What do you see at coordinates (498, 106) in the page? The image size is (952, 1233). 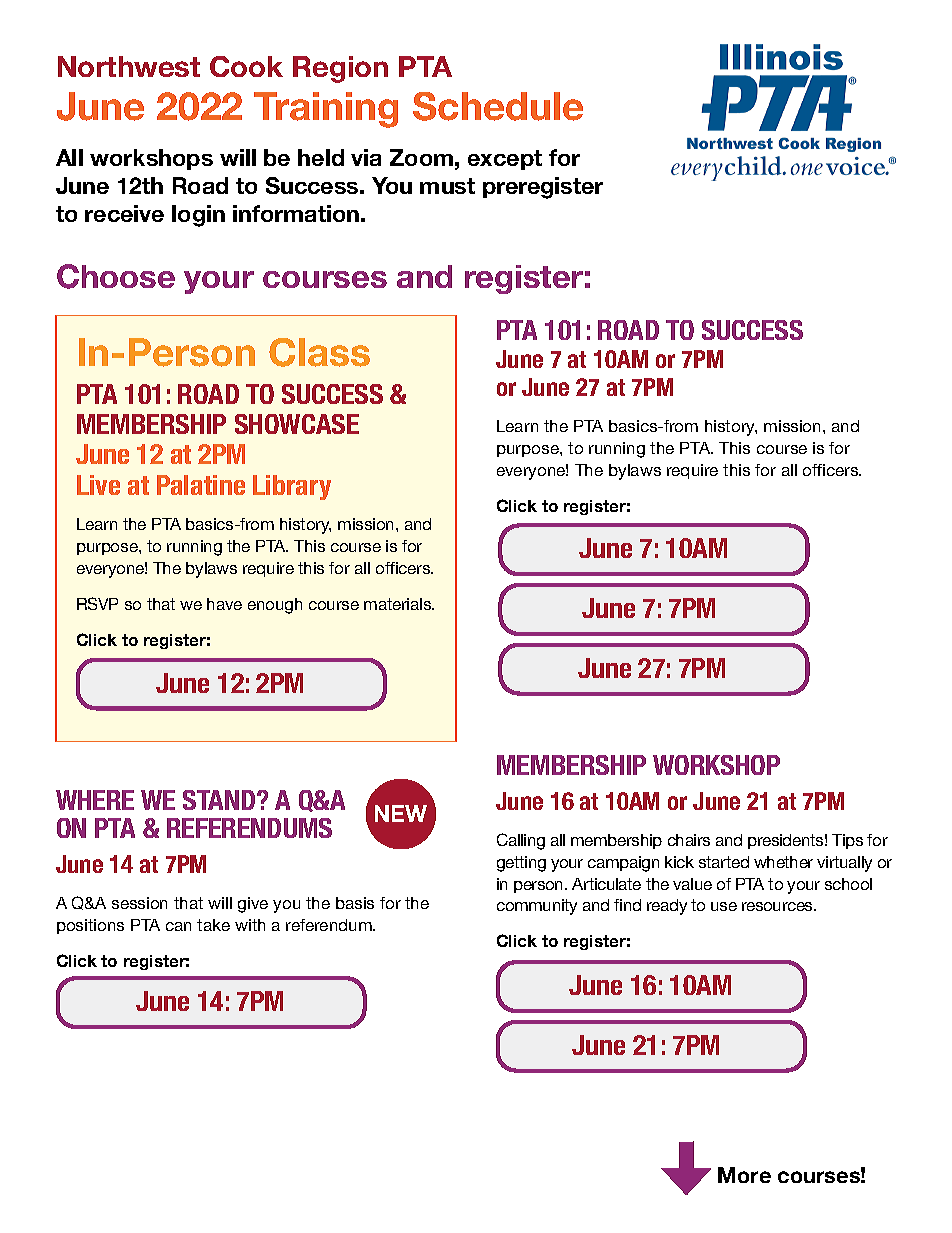 I see `Schedule` at bounding box center [498, 106].
